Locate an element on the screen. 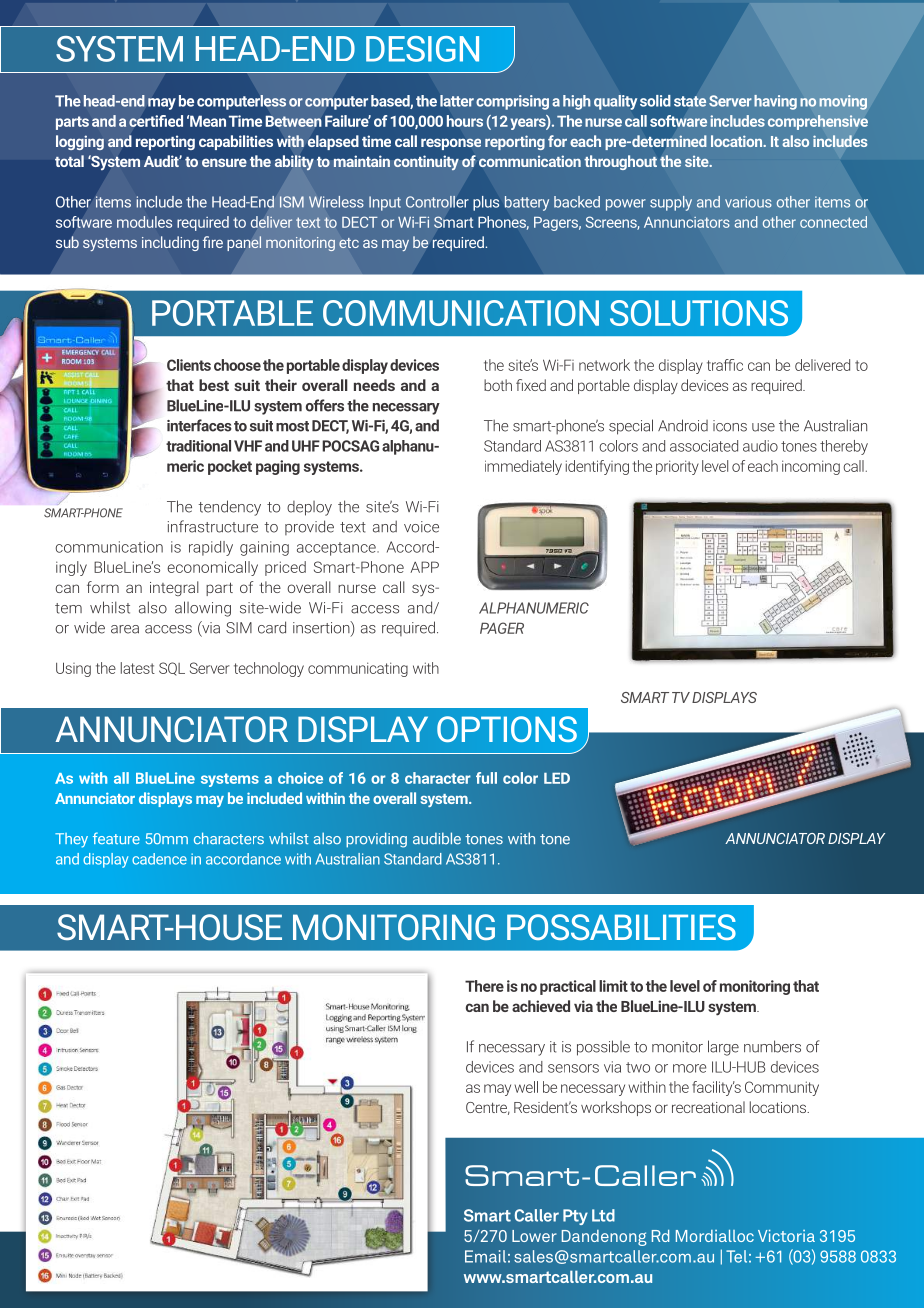 The width and height of the screenshot is (924, 1308). immediately is located at coordinates (523, 467).
